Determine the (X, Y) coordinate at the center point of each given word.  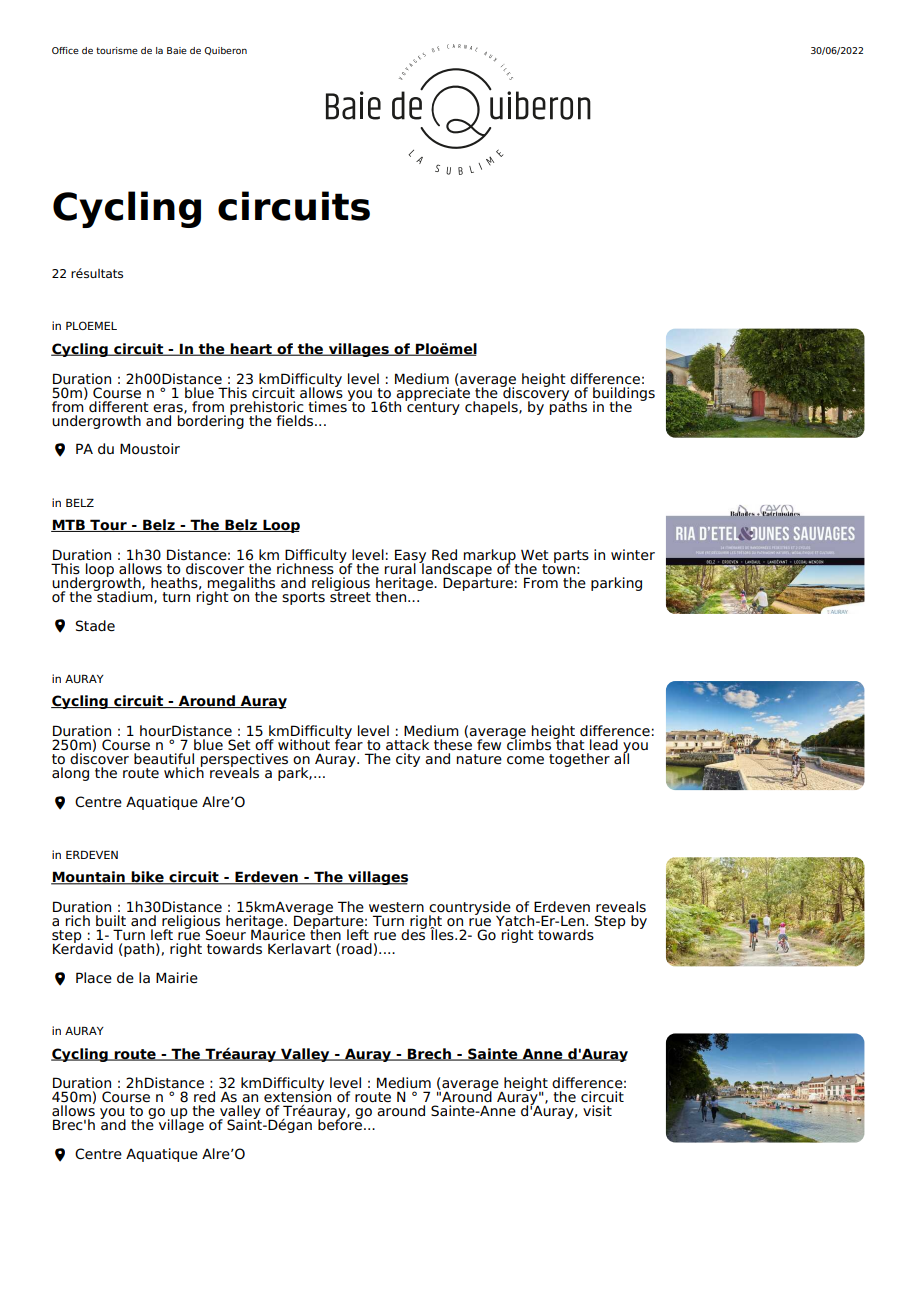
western (396, 907)
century (432, 407)
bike (148, 878)
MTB (69, 525)
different (119, 405)
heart (251, 349)
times (328, 405)
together (579, 760)
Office (65, 50)
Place (94, 978)
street (350, 596)
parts (571, 556)
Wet (535, 555)
